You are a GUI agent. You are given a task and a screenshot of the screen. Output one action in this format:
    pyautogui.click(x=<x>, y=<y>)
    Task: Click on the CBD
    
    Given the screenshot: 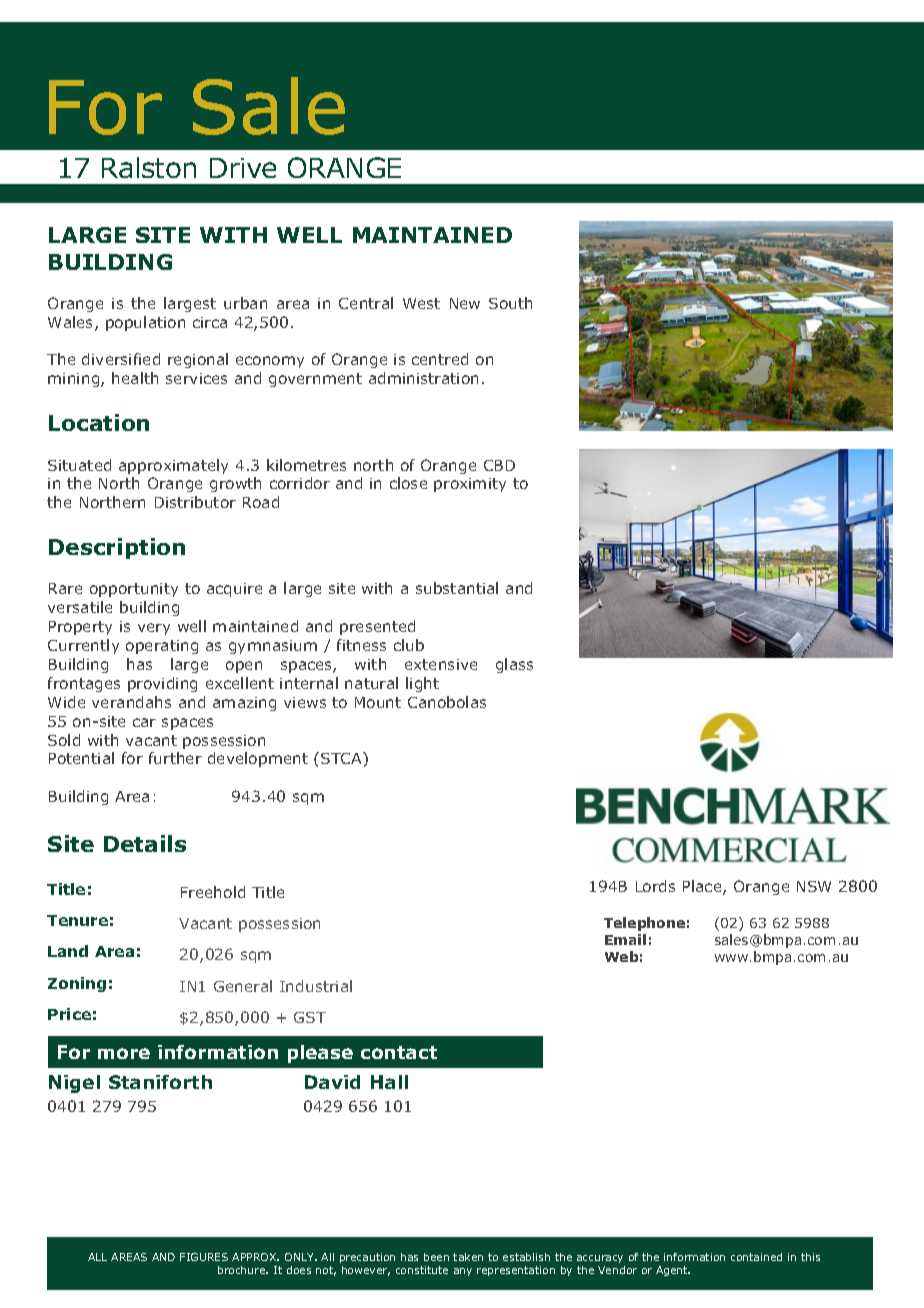 What is the action you would take?
    pyautogui.click(x=499, y=465)
